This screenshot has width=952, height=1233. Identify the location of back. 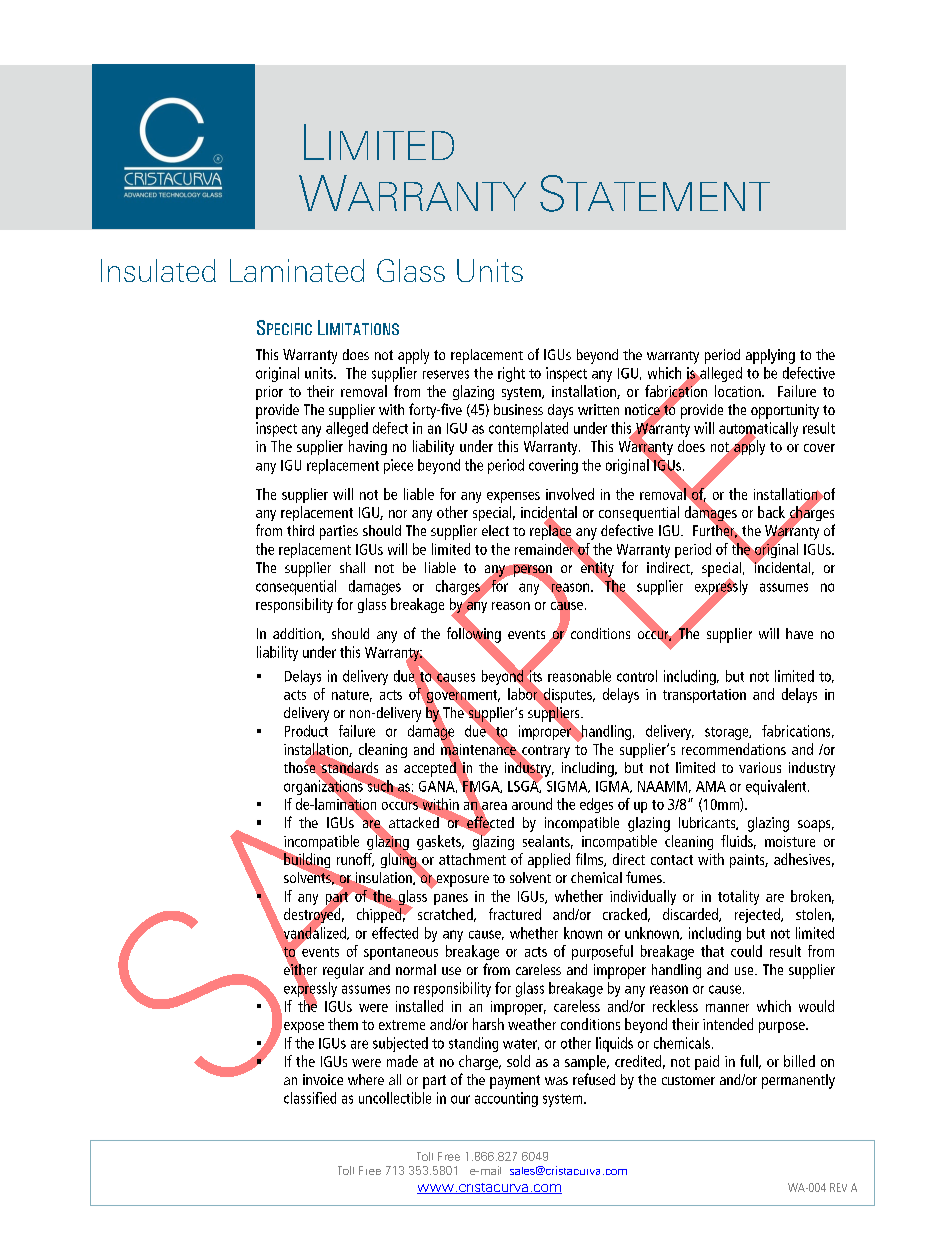
(773, 513).
